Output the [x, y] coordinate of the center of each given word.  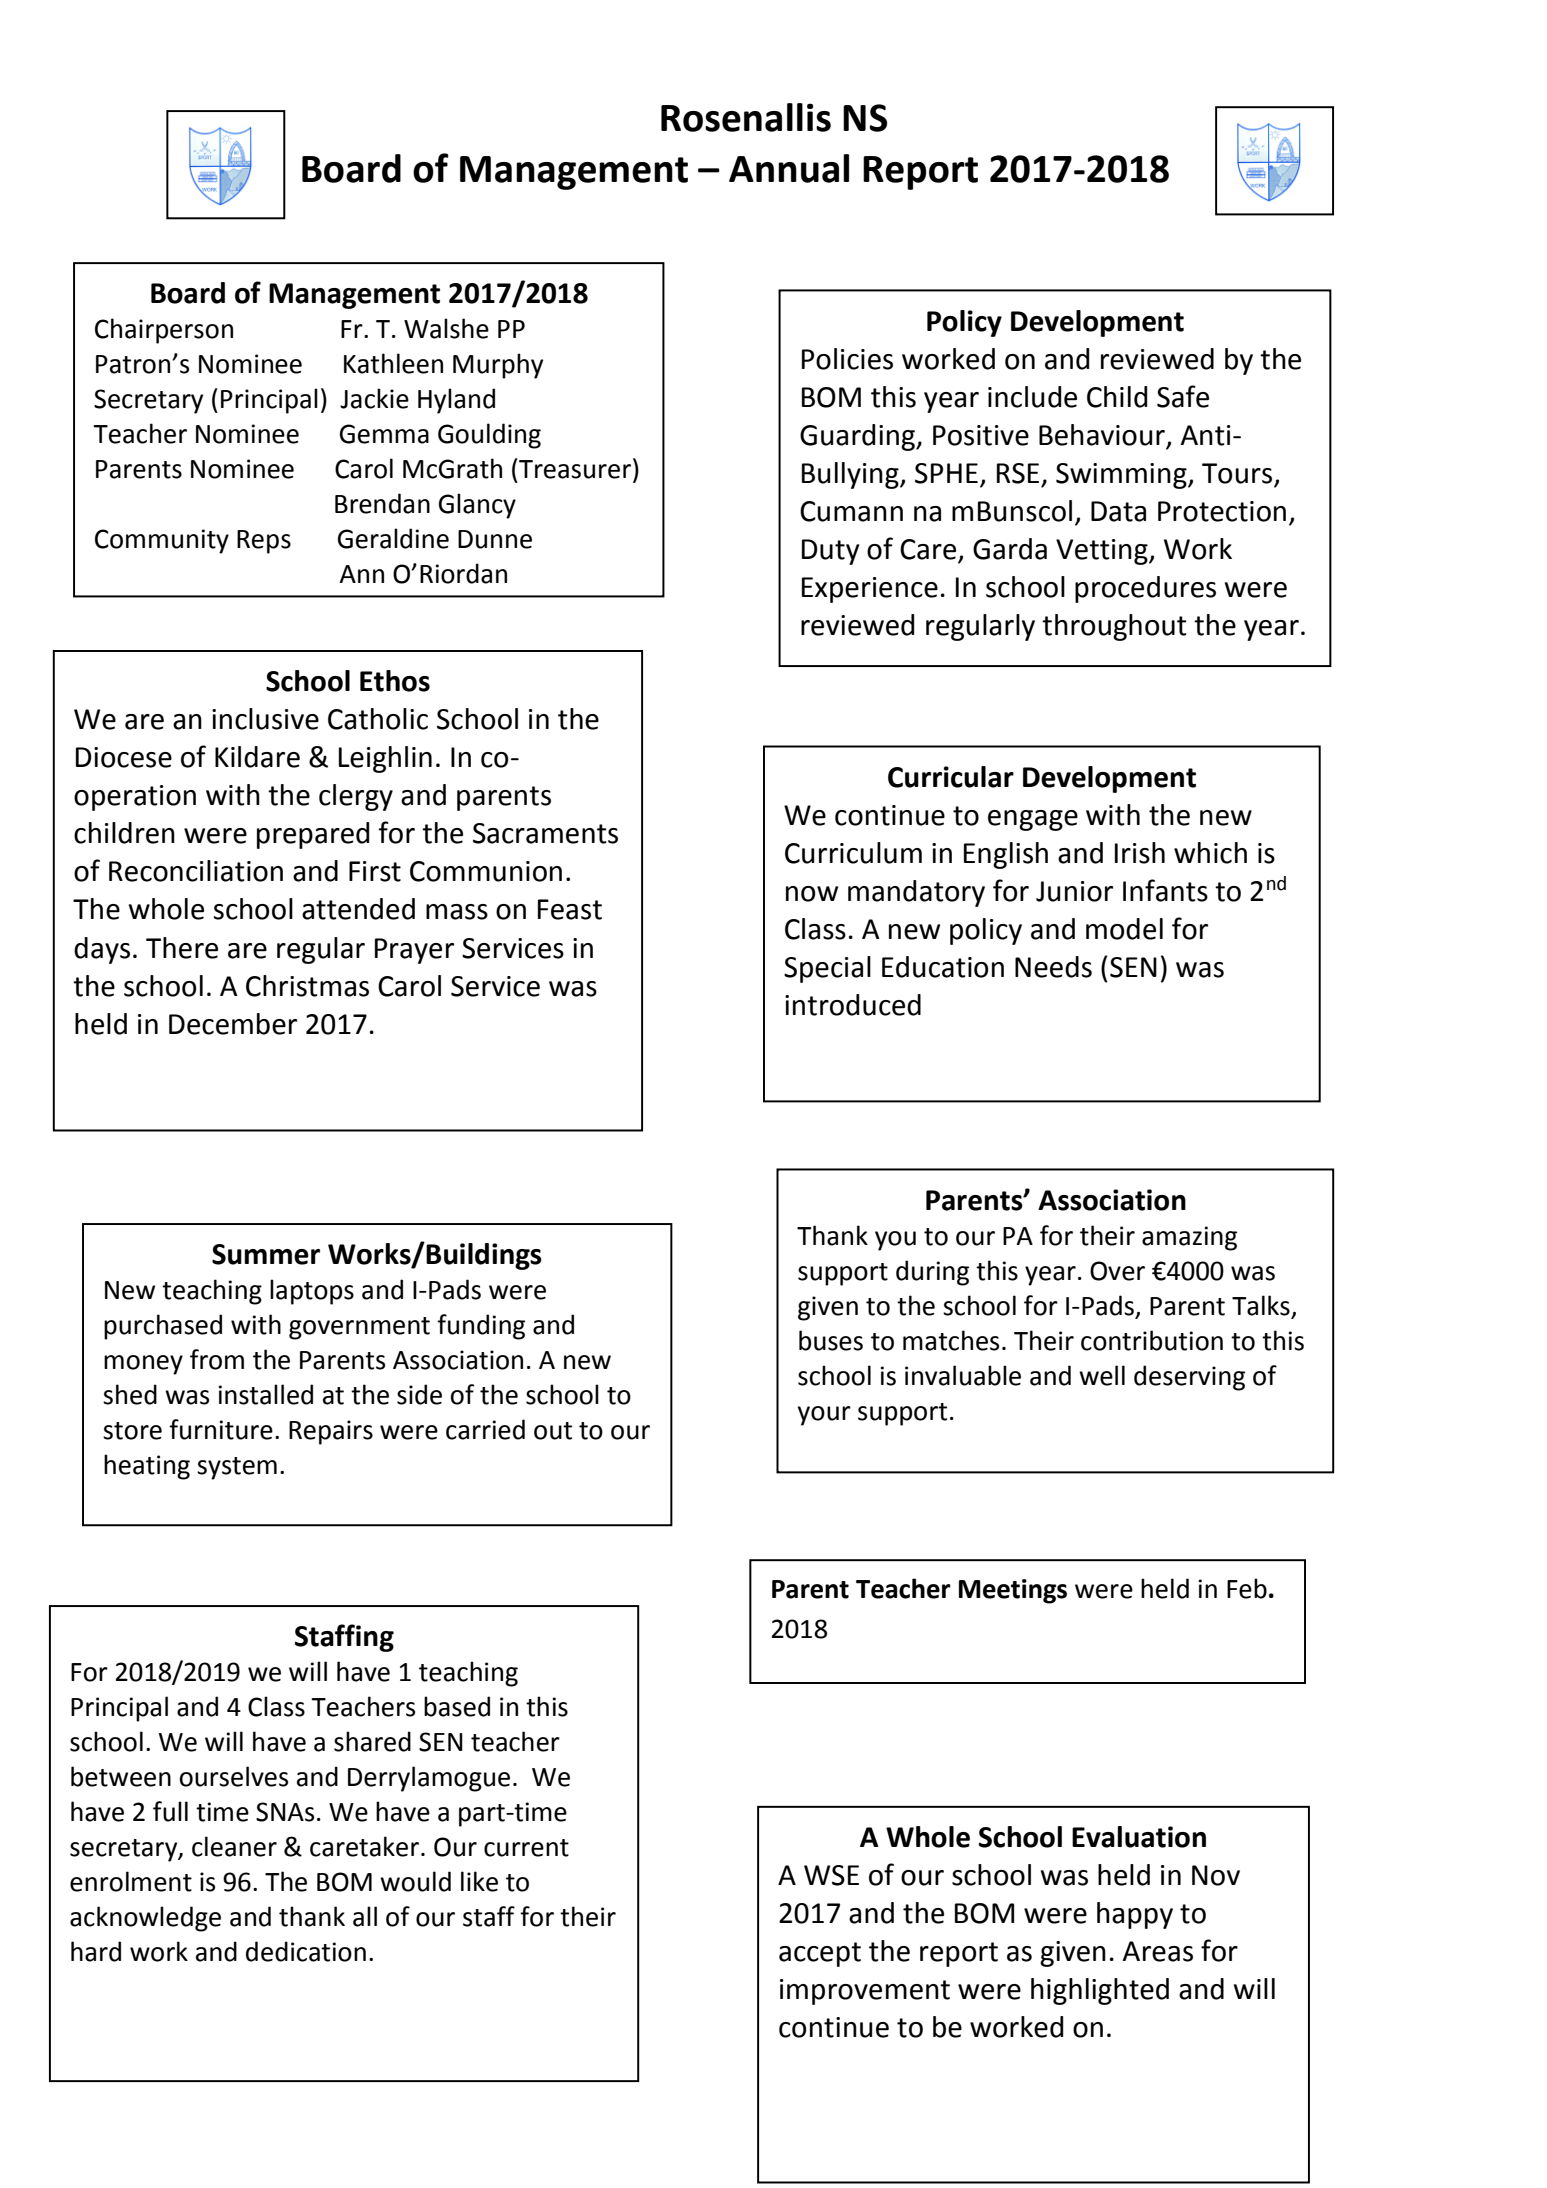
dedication [306, 1951]
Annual [789, 168]
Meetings [1013, 1591]
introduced [853, 1005]
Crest [217, 263]
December [233, 1024]
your [824, 1416]
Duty [831, 552]
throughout [1114, 627]
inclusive [265, 719]
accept [820, 1954]
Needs [1053, 967]
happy [1135, 1915]
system [237, 1468]
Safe [1183, 396]
